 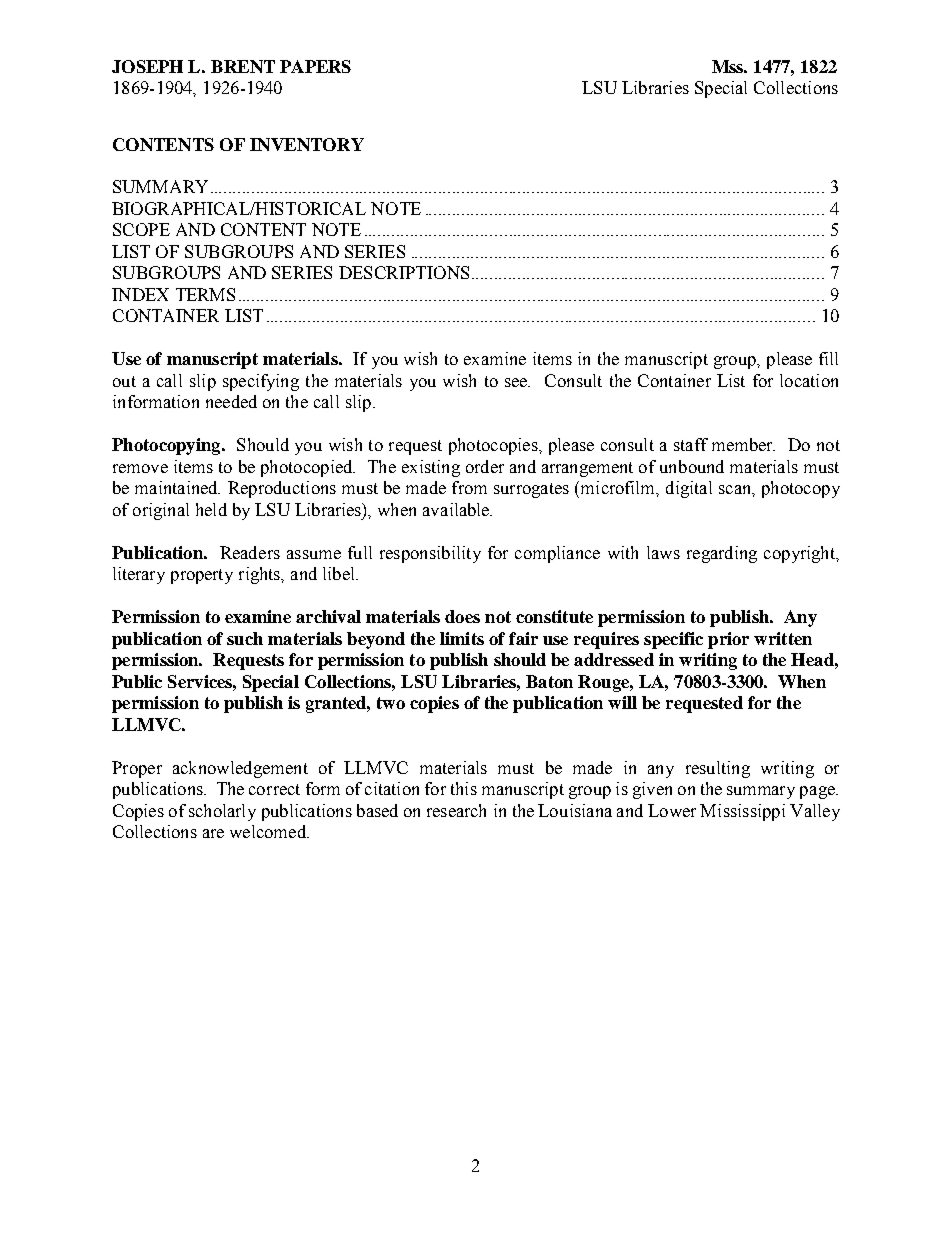 What do you see at coordinates (456, 810) in the image?
I see `research` at bounding box center [456, 810].
